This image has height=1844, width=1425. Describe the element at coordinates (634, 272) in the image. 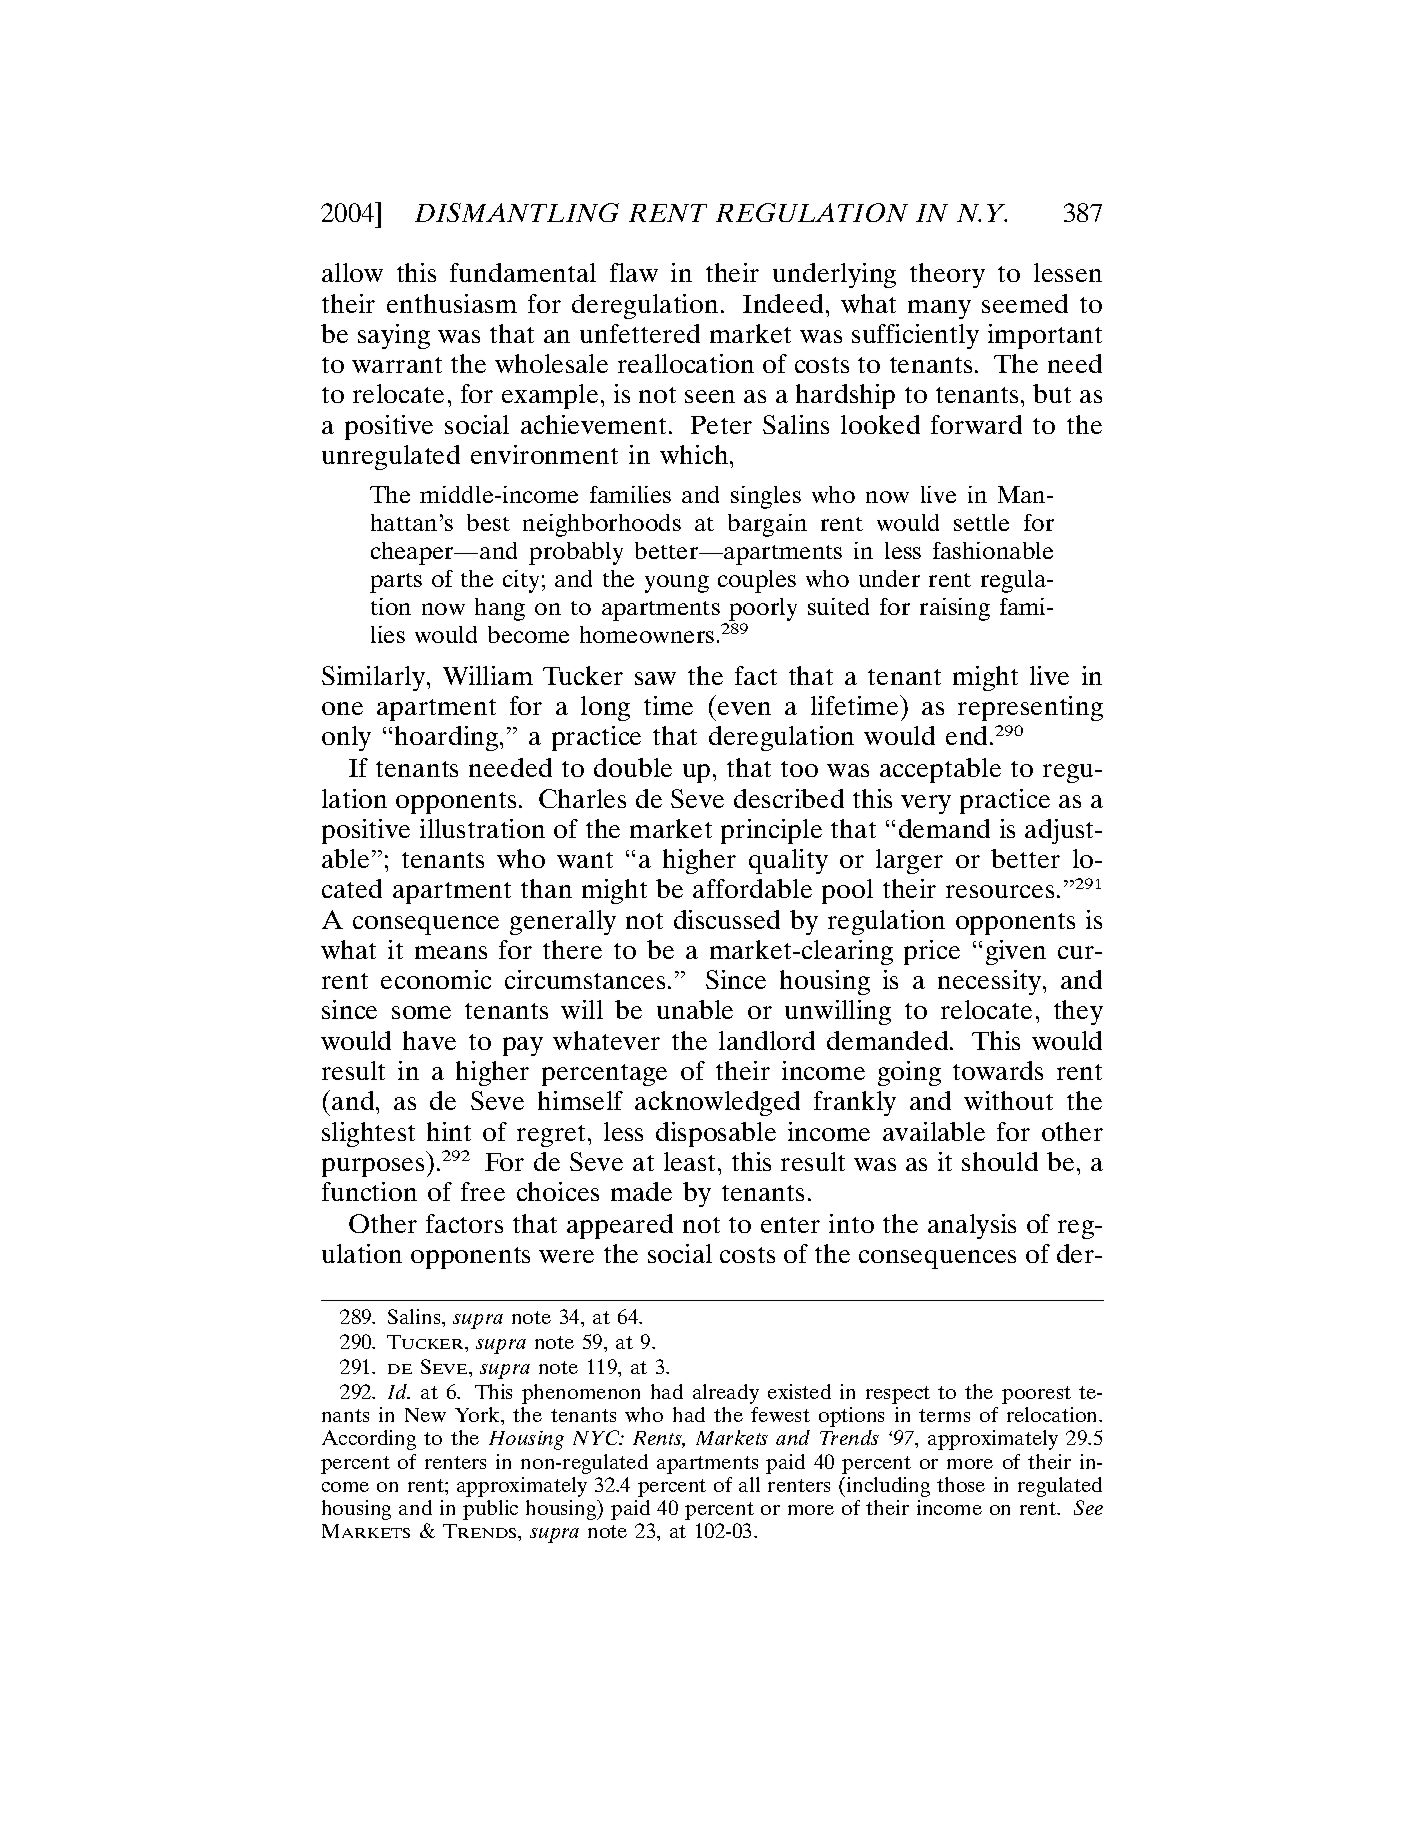

I see `flaw` at that location.
